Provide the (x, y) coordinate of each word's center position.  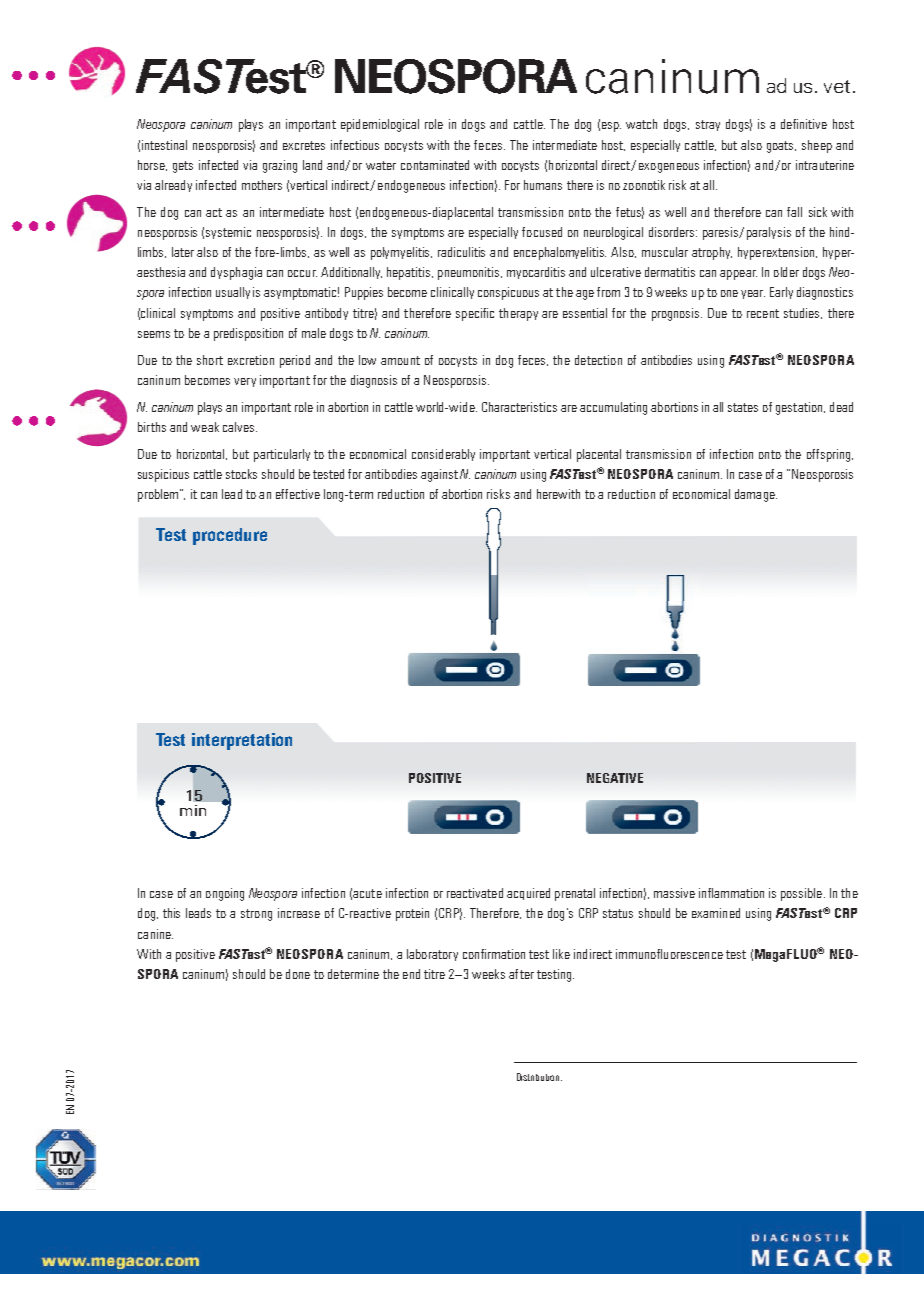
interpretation (242, 741)
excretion (251, 360)
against (439, 475)
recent (763, 313)
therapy (518, 314)
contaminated (435, 165)
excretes (304, 145)
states (743, 407)
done (298, 974)
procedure (230, 536)
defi (789, 124)
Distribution (539, 1077)
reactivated (475, 893)
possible (801, 894)
